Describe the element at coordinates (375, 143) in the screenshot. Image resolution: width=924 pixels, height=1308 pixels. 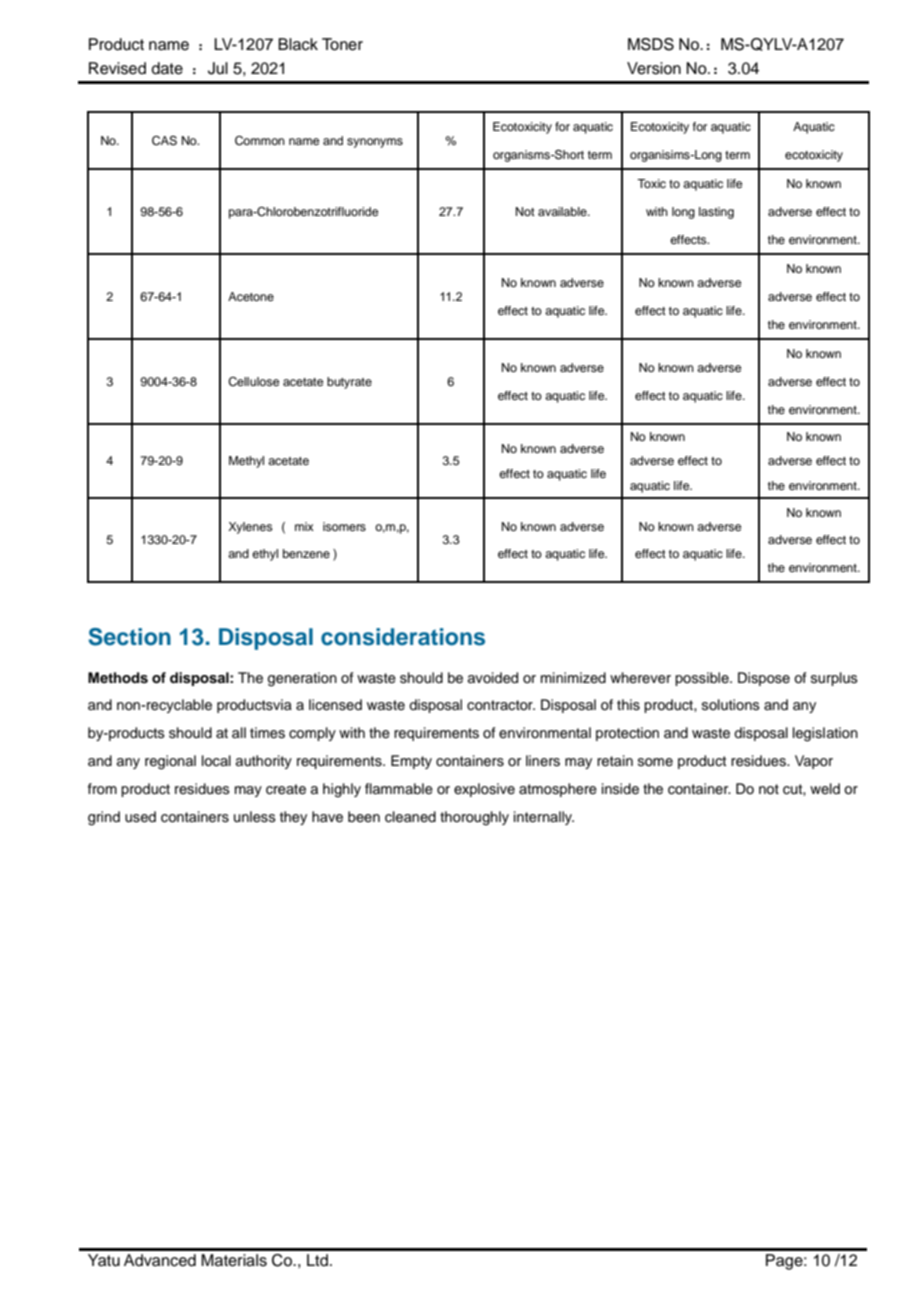
I see `synonyms` at that location.
